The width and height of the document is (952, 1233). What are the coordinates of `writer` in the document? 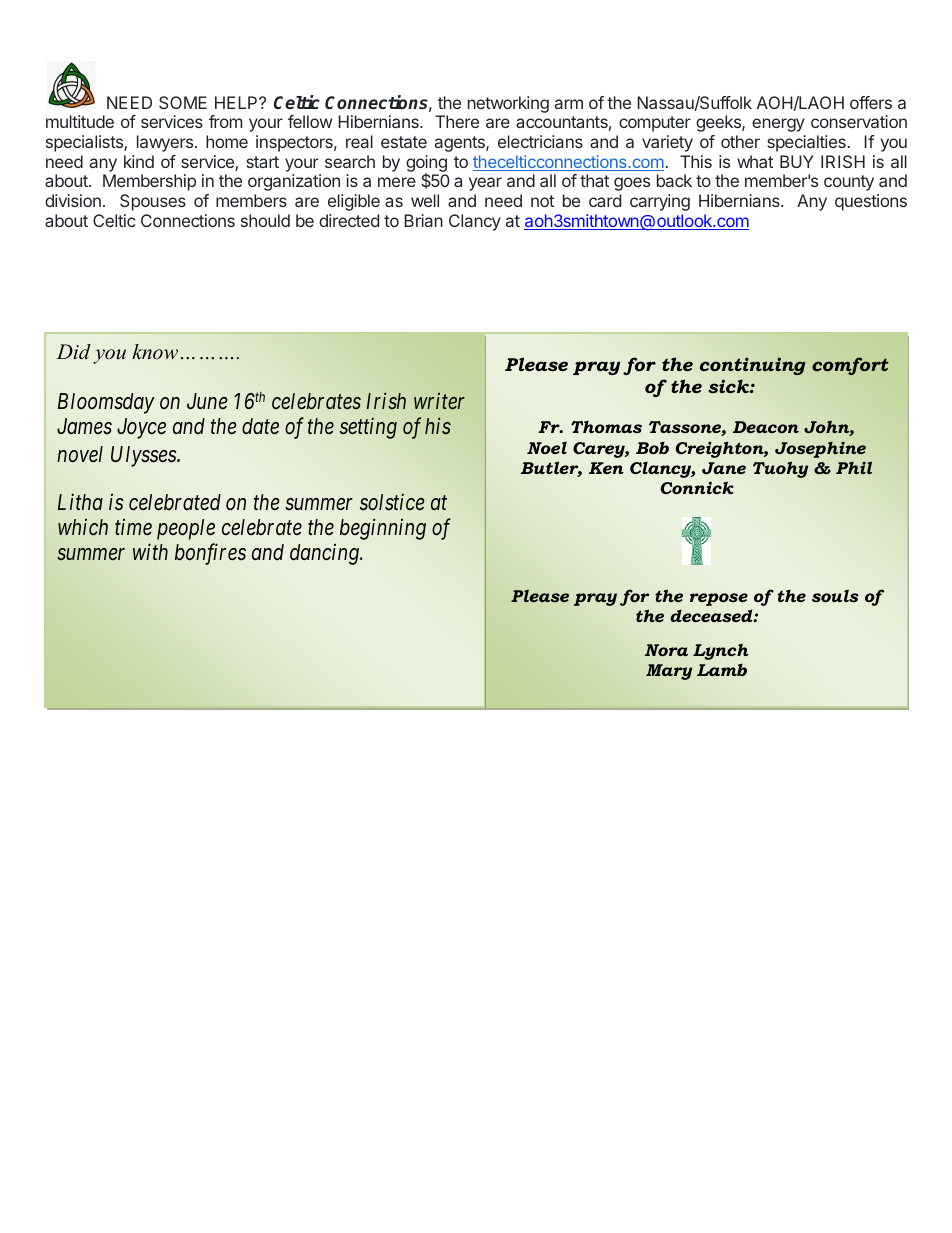 It's located at (439, 401).
